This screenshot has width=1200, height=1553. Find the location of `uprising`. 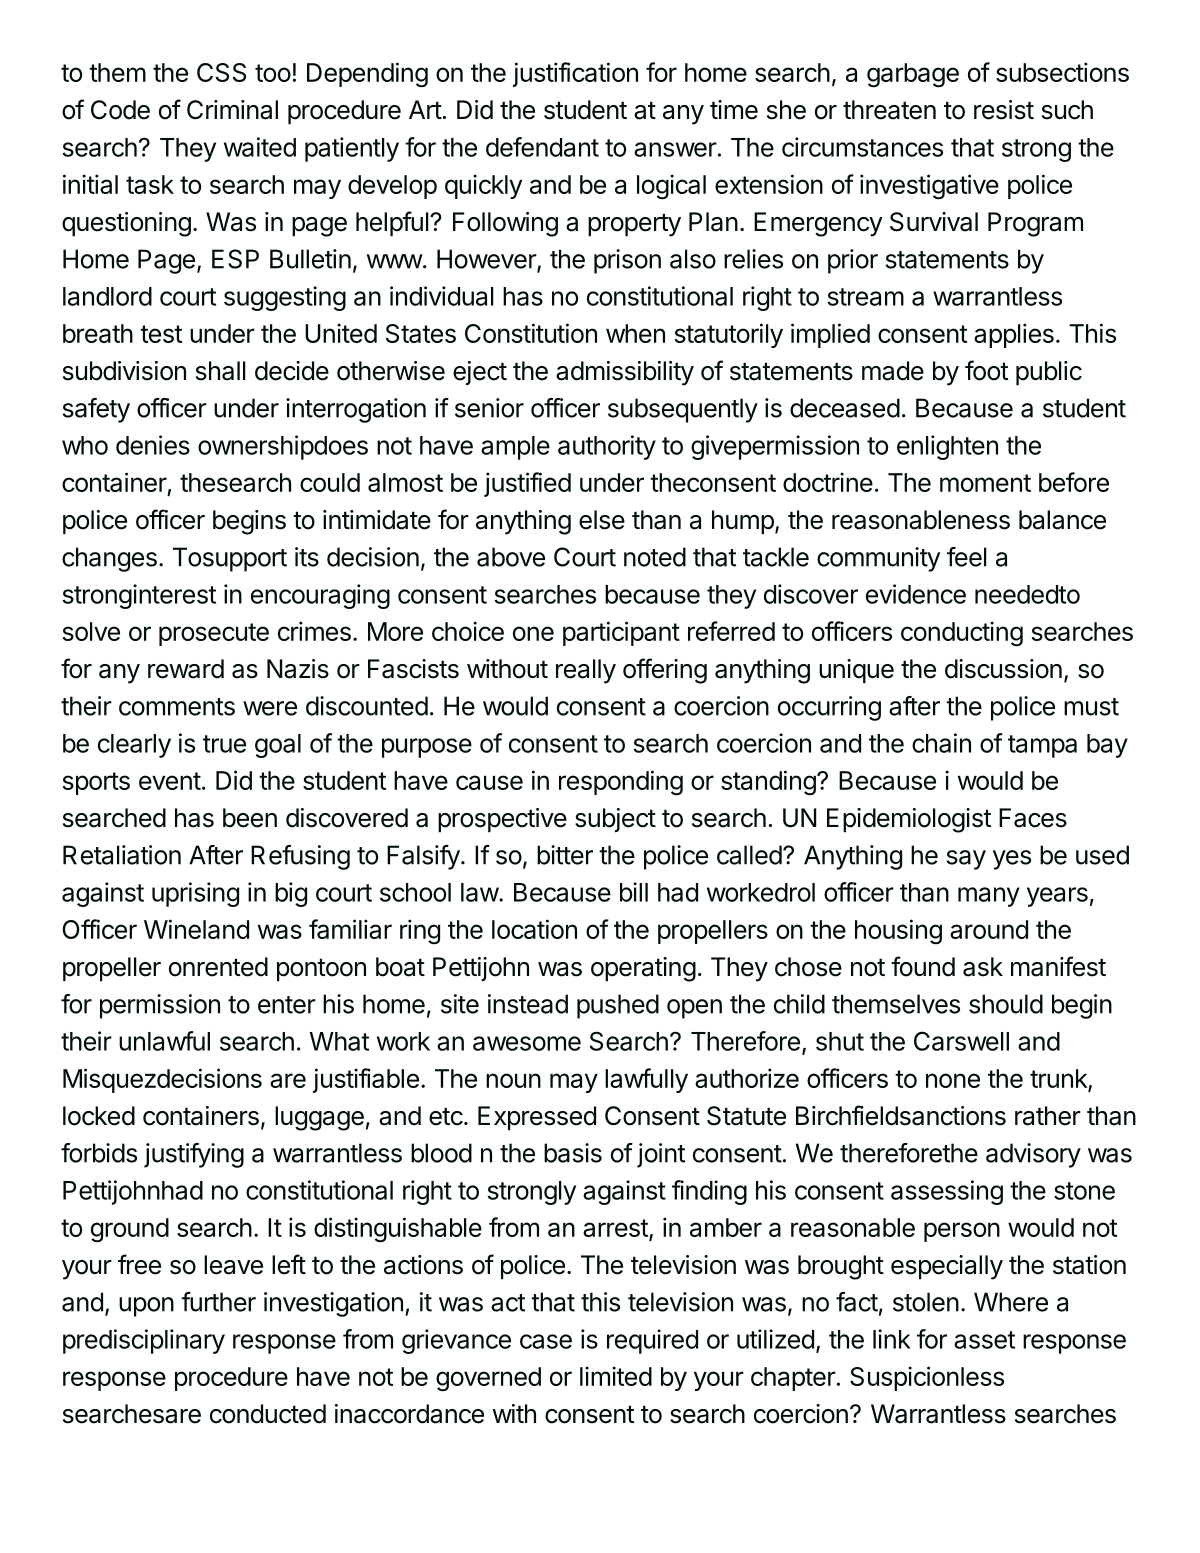

uprising is located at coordinates (195, 894).
